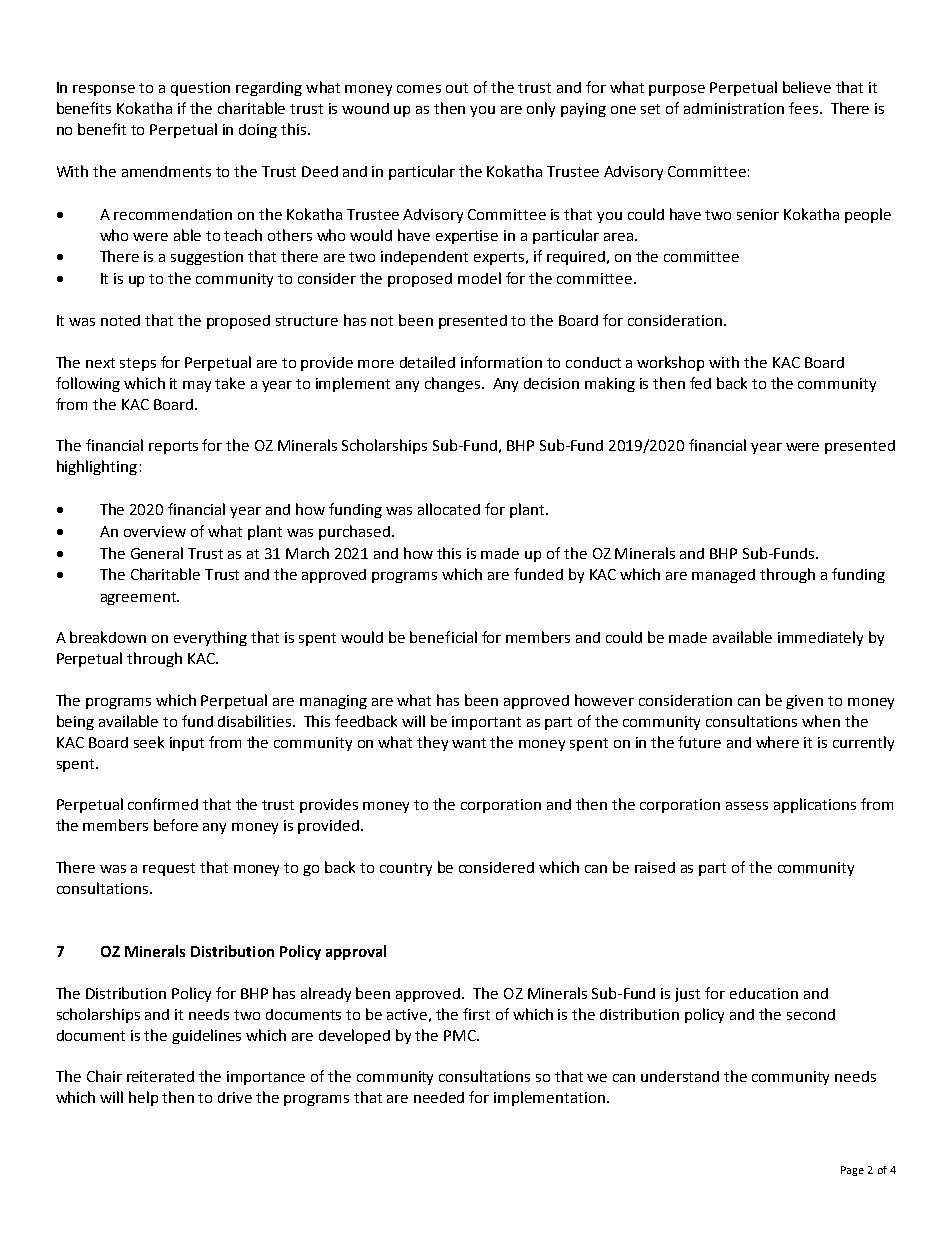 This screenshot has height=1233, width=952. What do you see at coordinates (457, 88) in the screenshot?
I see `out` at bounding box center [457, 88].
